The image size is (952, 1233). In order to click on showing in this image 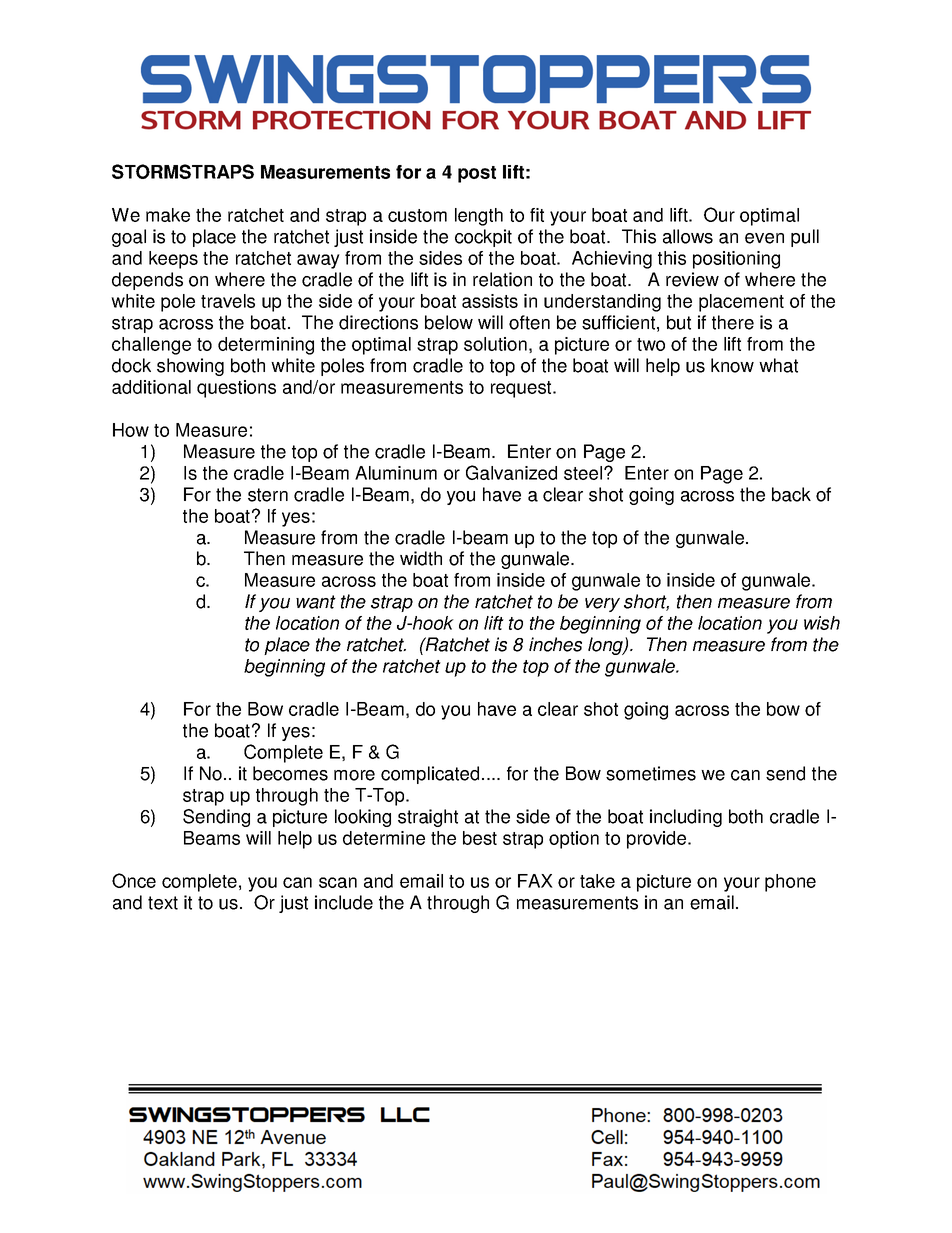, I will do `click(190, 367)`.
